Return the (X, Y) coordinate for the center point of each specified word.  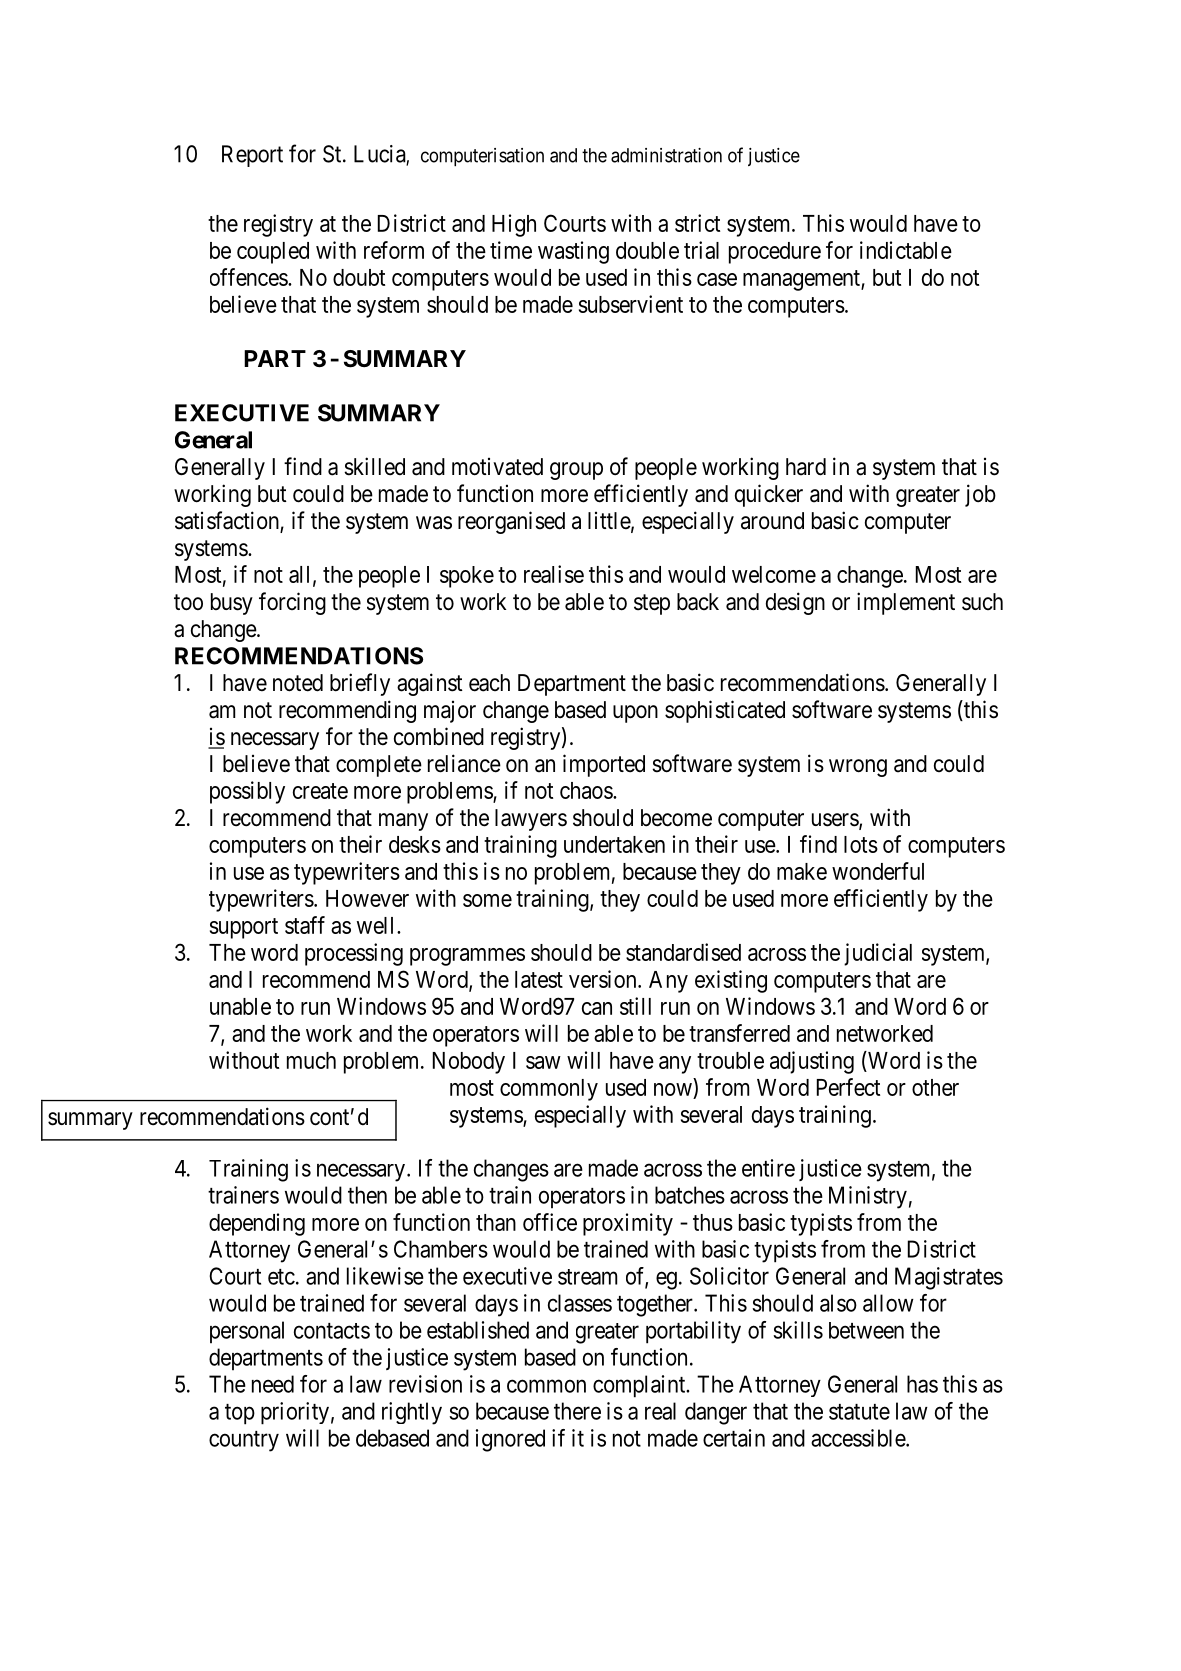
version (604, 979)
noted (298, 683)
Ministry (868, 1197)
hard (806, 467)
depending (257, 1224)
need (273, 1384)
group (576, 471)
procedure (775, 253)
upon (635, 714)
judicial (878, 954)
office (550, 1222)
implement (906, 603)
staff (305, 925)
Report (252, 156)
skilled (374, 466)
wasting (573, 252)
